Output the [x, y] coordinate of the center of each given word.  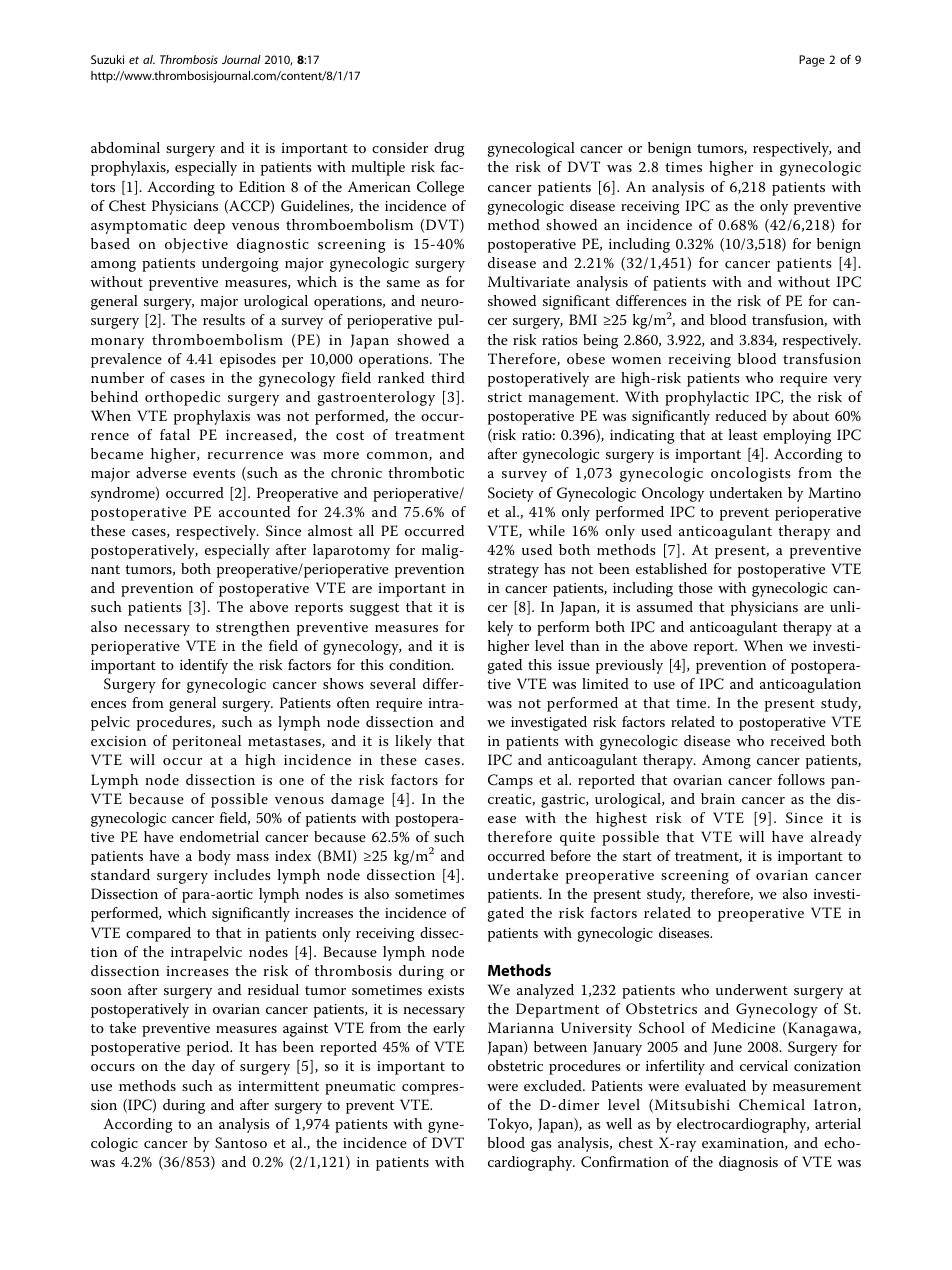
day [203, 1067]
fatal [175, 434]
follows [801, 779]
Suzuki [107, 59]
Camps [510, 781]
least [743, 434]
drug [449, 149]
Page [812, 61]
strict [505, 397]
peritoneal [206, 742]
